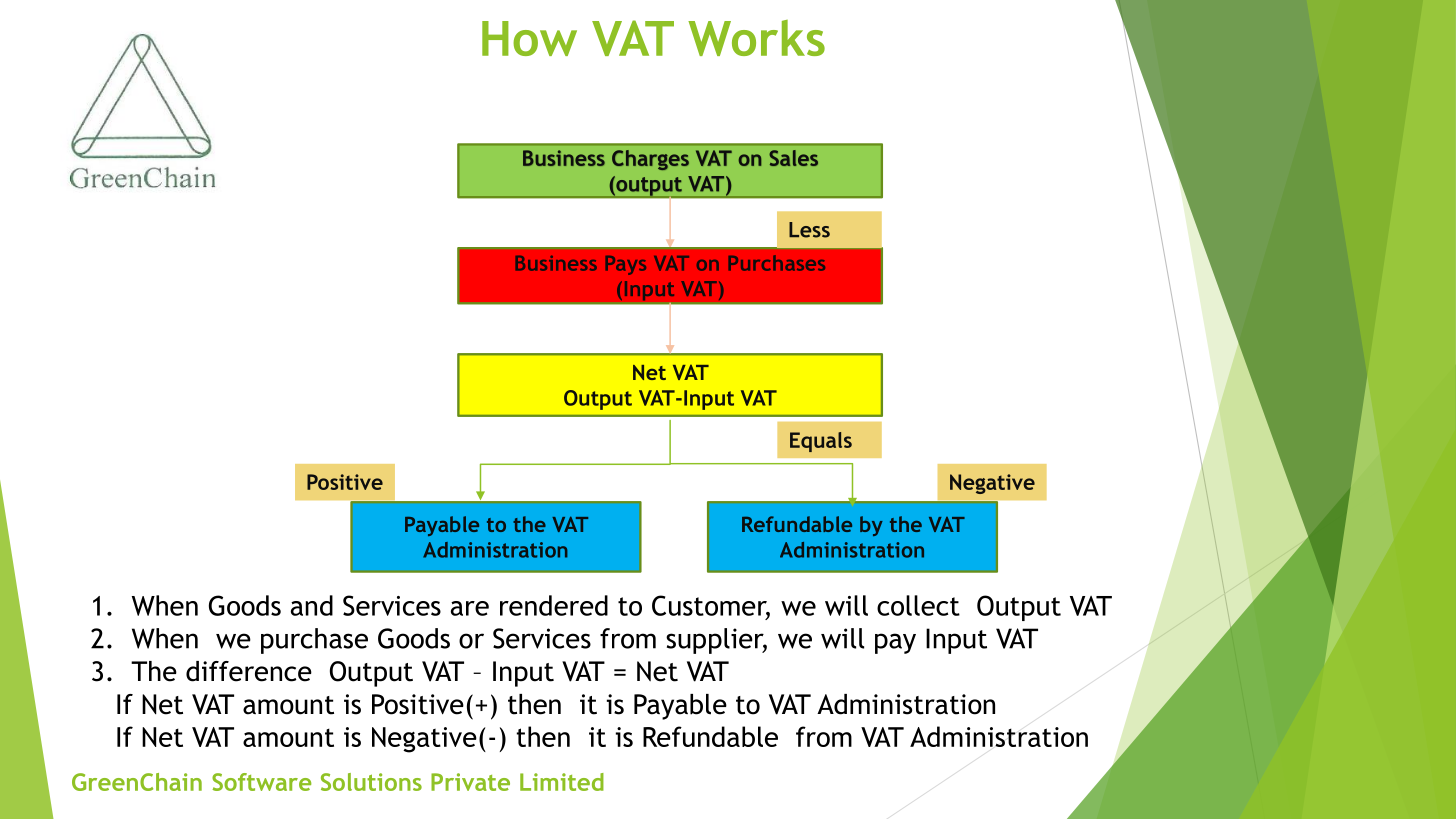  What do you see at coordinates (312, 605) in the screenshot?
I see `and` at bounding box center [312, 605].
